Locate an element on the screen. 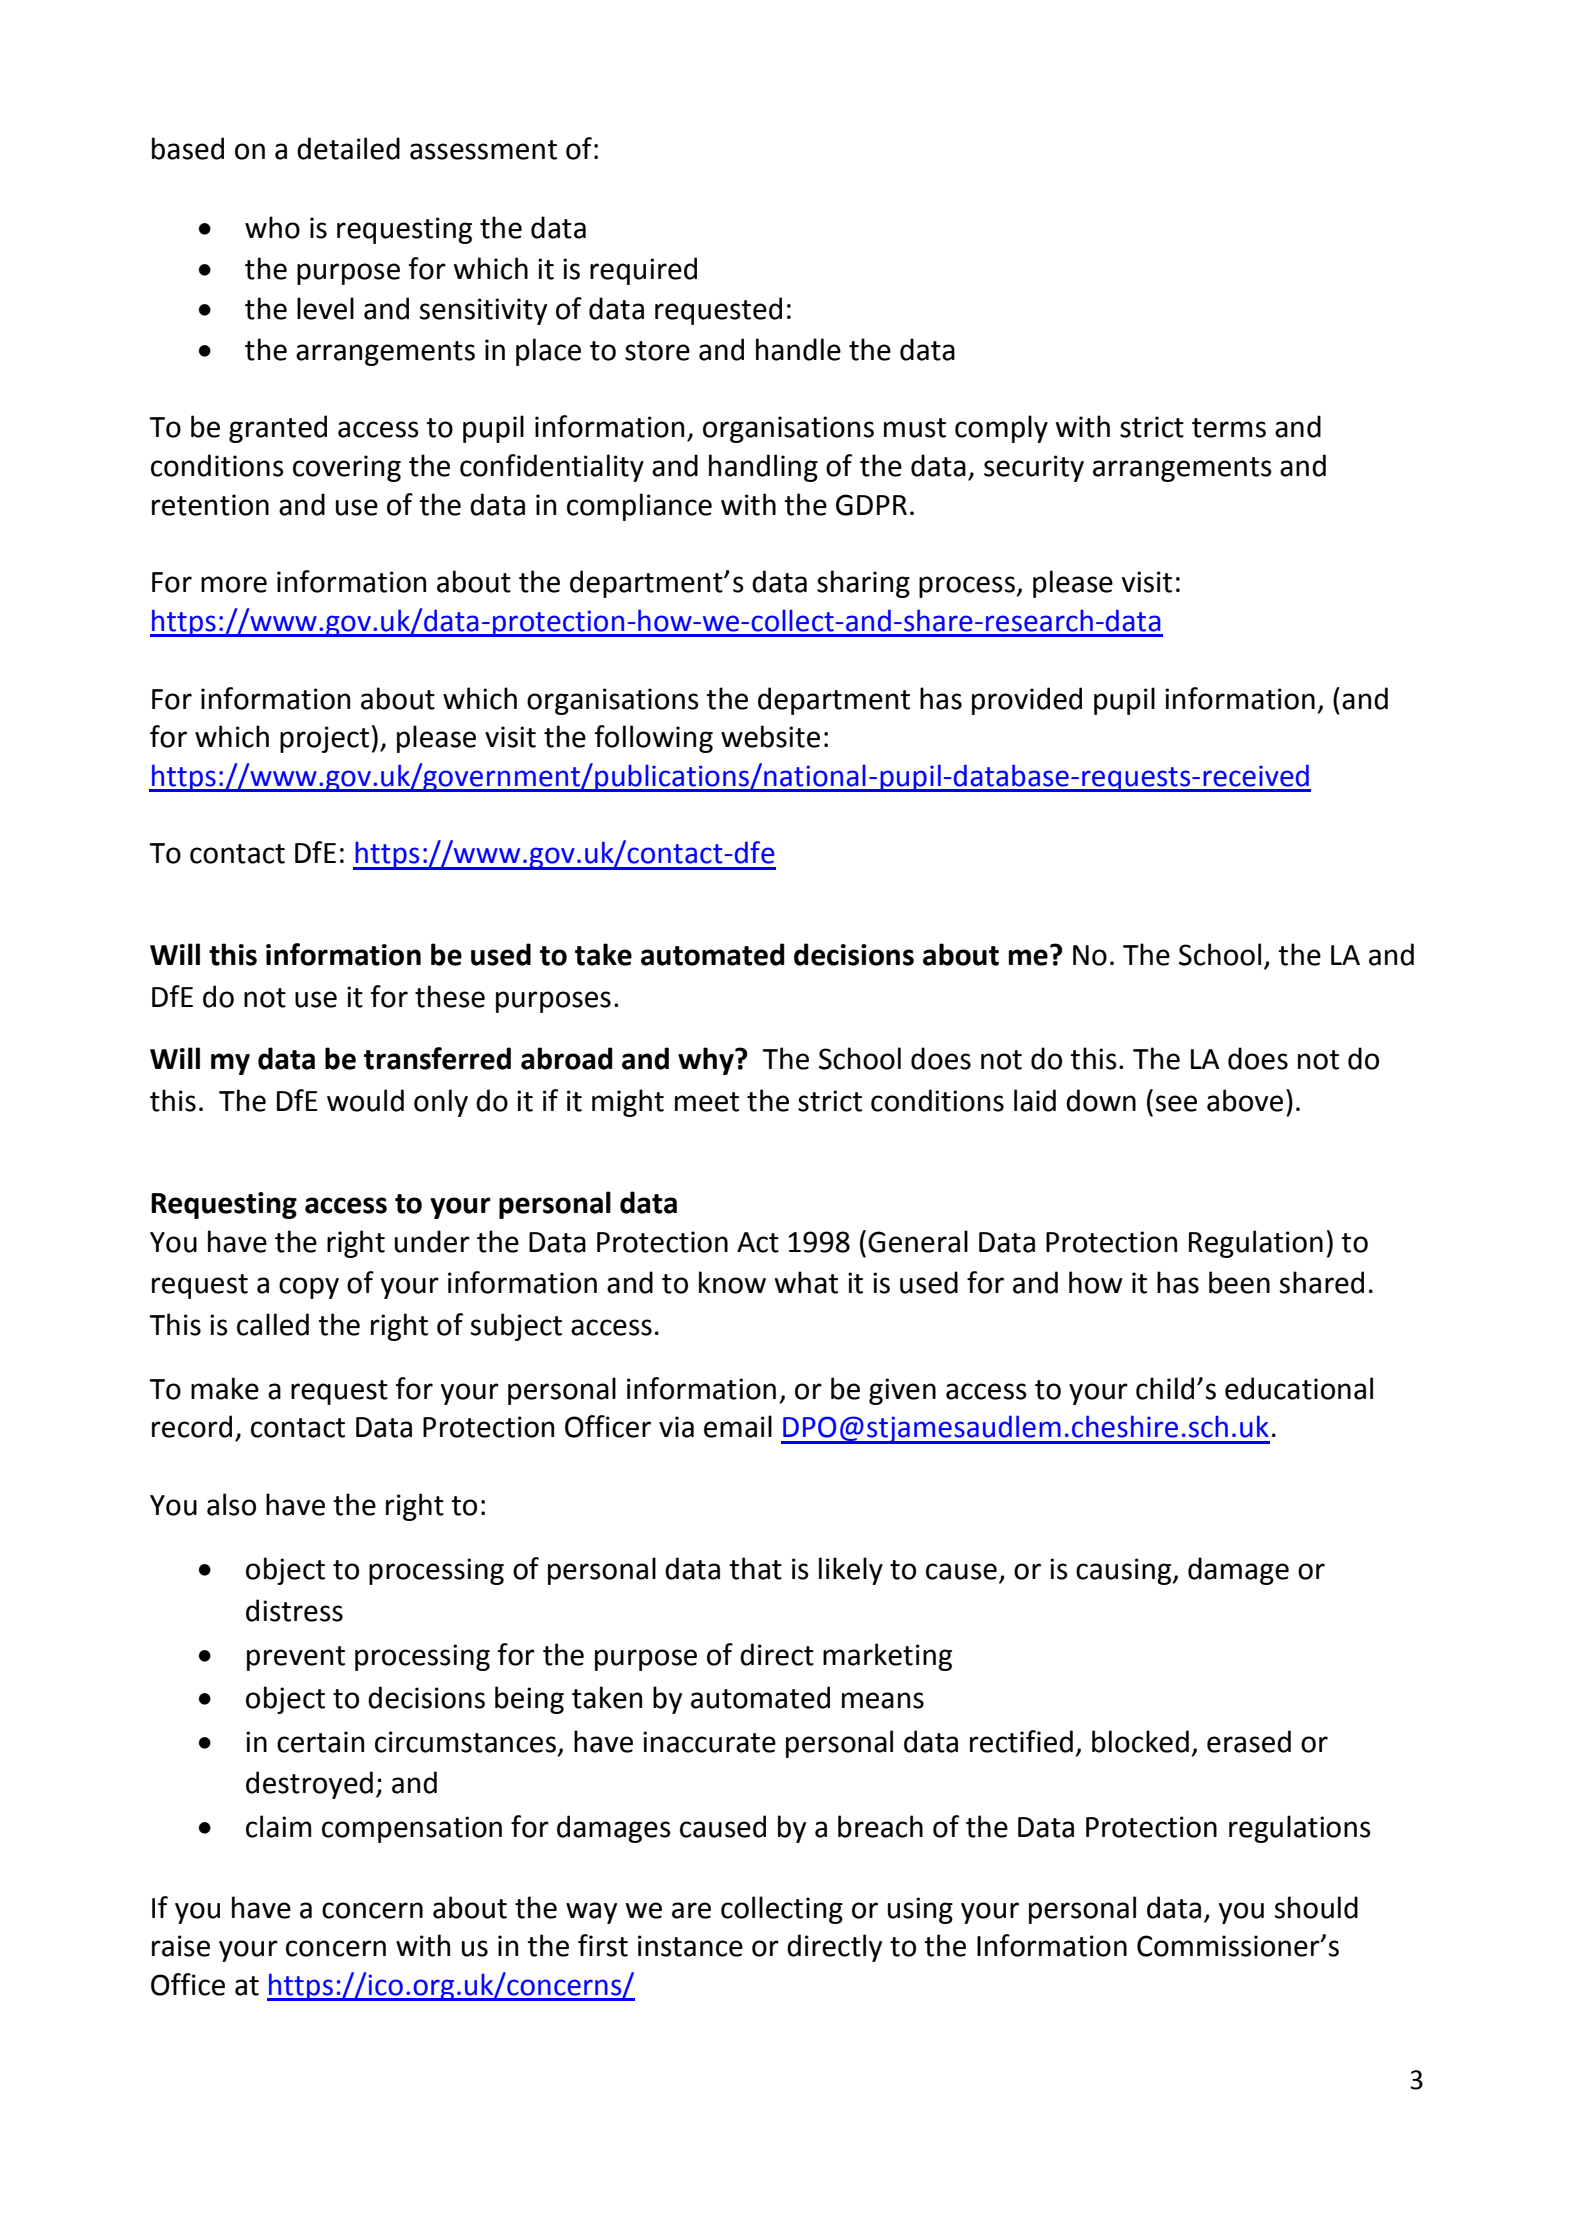 The width and height of the screenshot is (1574, 2226). that is located at coordinates (755, 1568).
